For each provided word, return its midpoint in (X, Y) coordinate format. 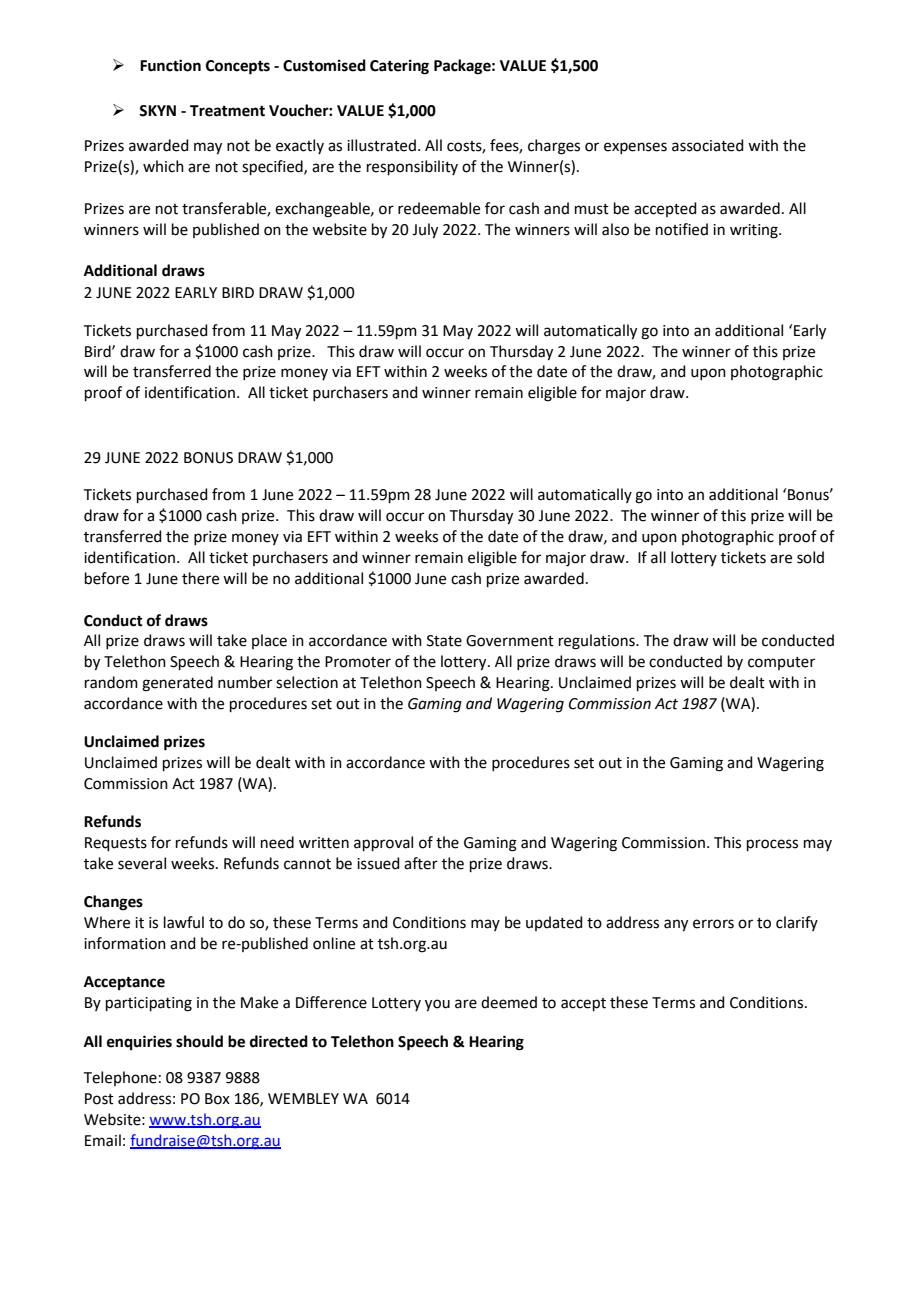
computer (781, 663)
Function (170, 65)
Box (217, 1099)
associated (708, 145)
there (200, 578)
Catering (399, 67)
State (444, 641)
